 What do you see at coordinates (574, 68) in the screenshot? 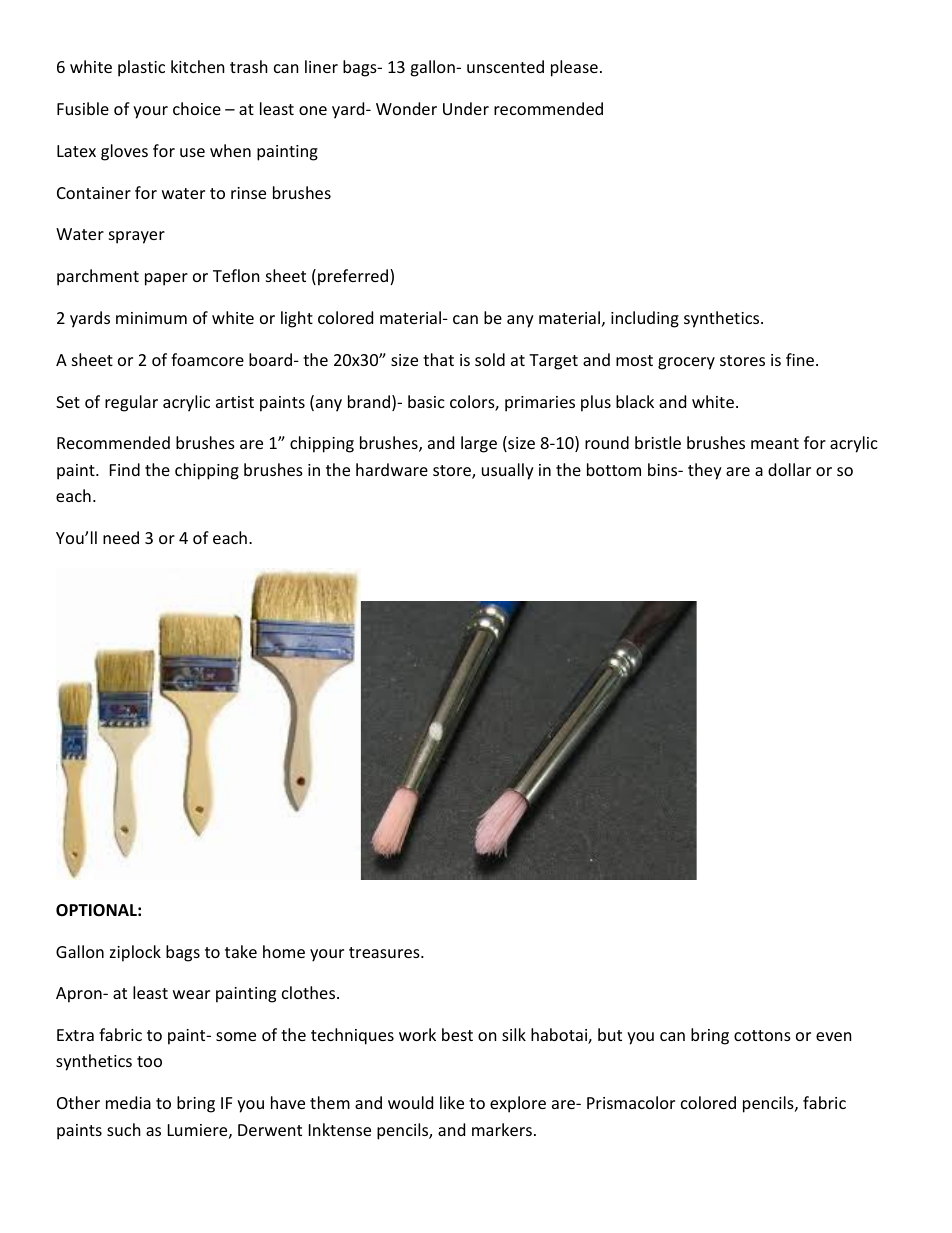
I see `please` at bounding box center [574, 68].
